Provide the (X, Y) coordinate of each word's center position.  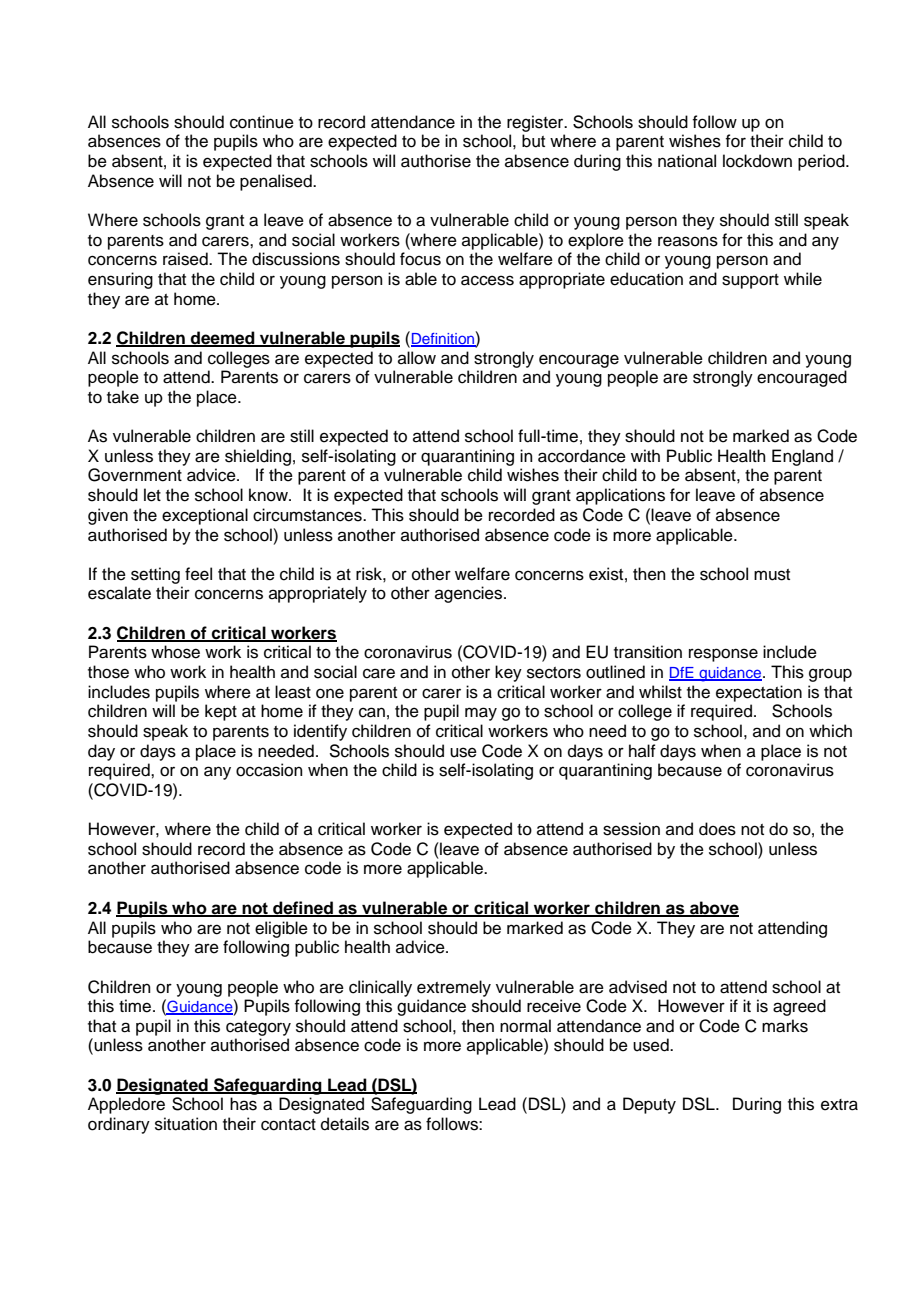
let (152, 495)
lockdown (757, 161)
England (802, 457)
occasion (269, 770)
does (717, 829)
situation (186, 1124)
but (533, 141)
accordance (582, 456)
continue (262, 122)
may (481, 714)
